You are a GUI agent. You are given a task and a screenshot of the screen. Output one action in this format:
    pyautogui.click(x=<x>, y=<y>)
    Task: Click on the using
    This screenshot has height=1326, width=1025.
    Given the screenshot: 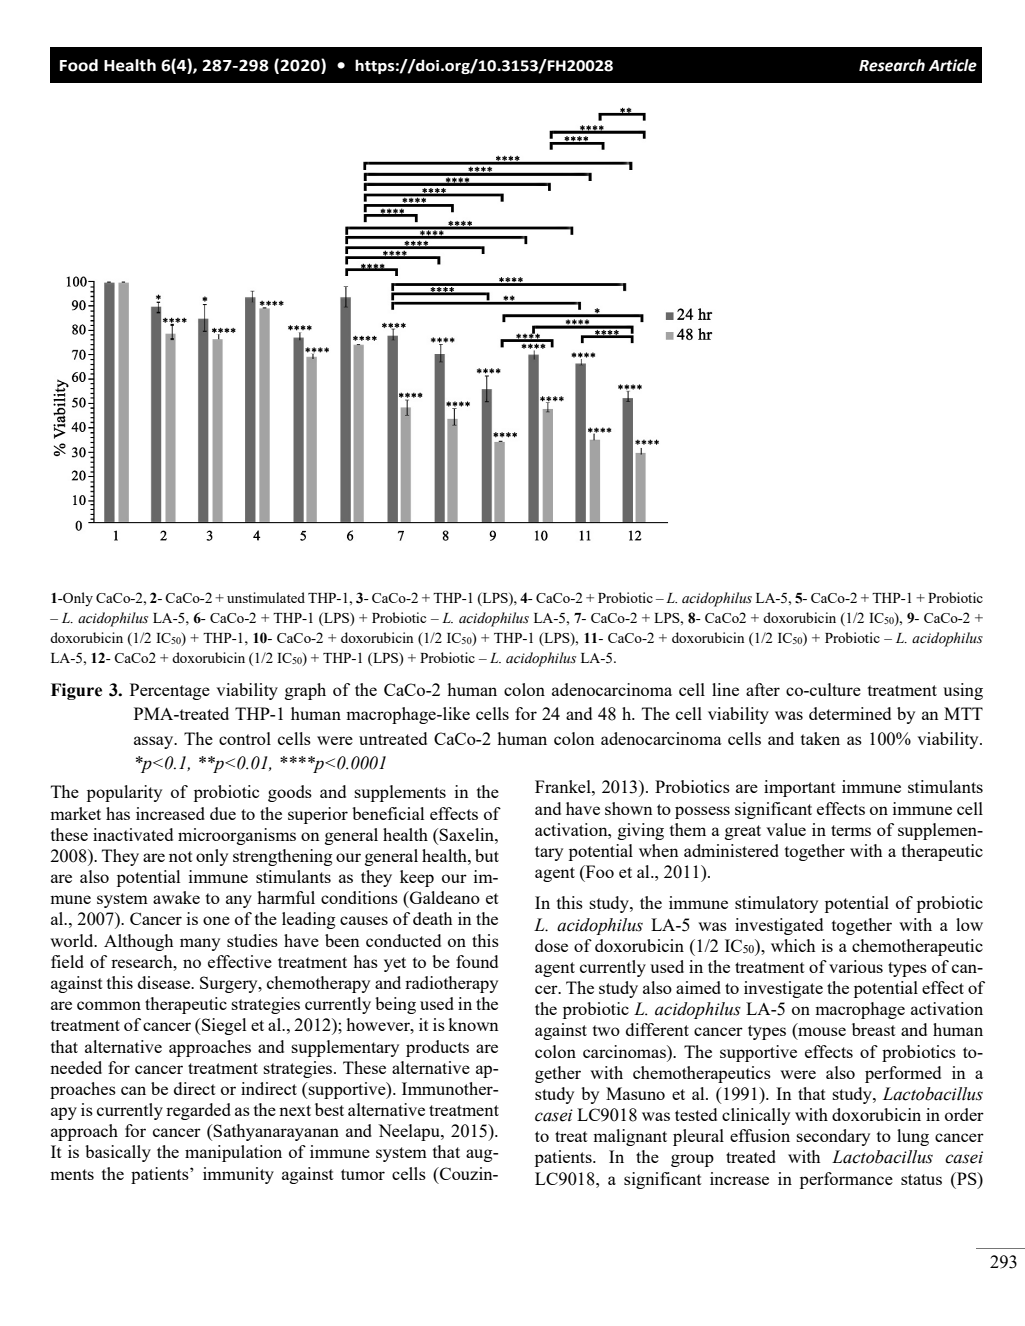 What is the action you would take?
    pyautogui.click(x=963, y=691)
